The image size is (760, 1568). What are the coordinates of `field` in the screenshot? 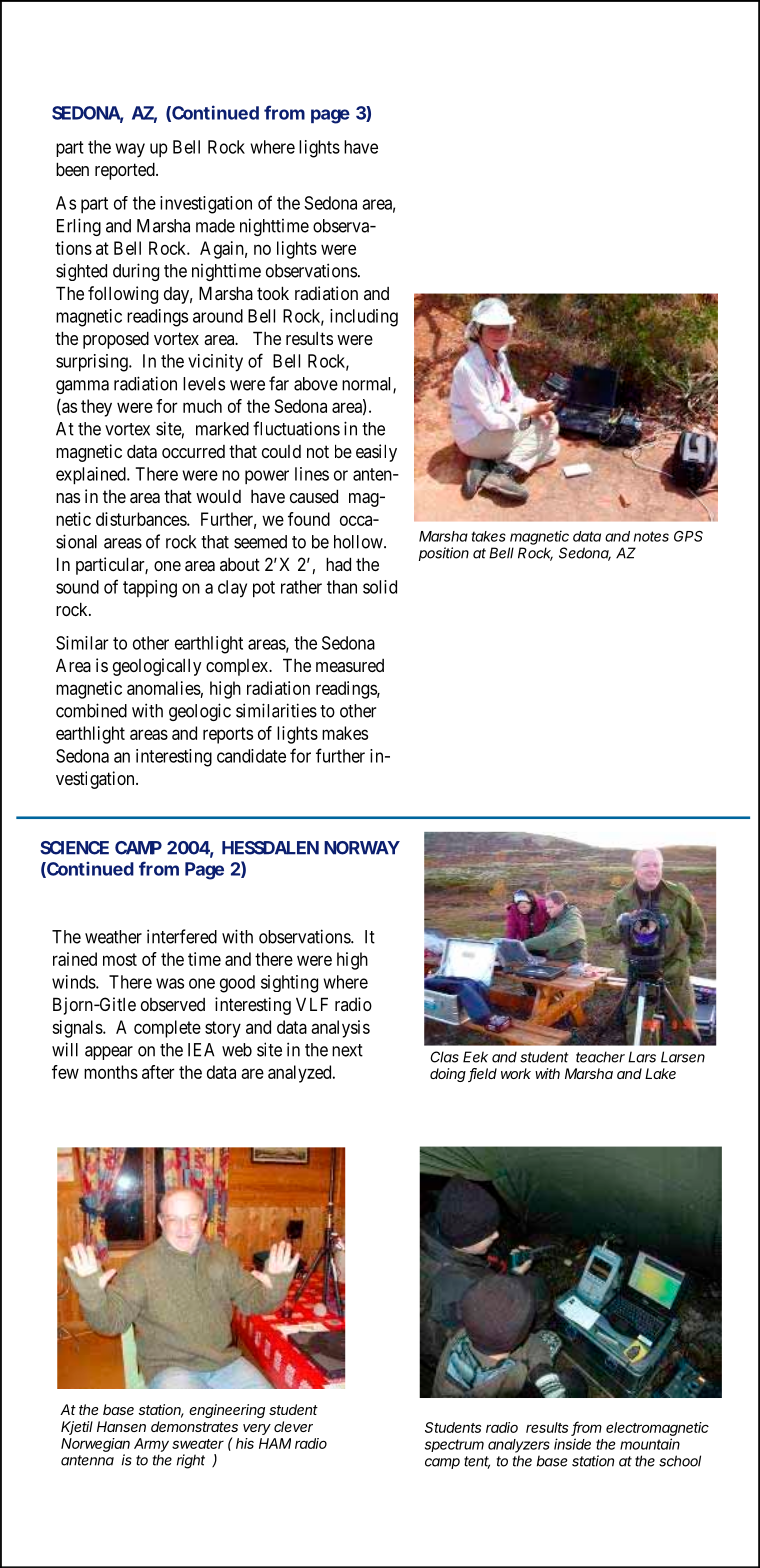 It's located at (482, 1075).
